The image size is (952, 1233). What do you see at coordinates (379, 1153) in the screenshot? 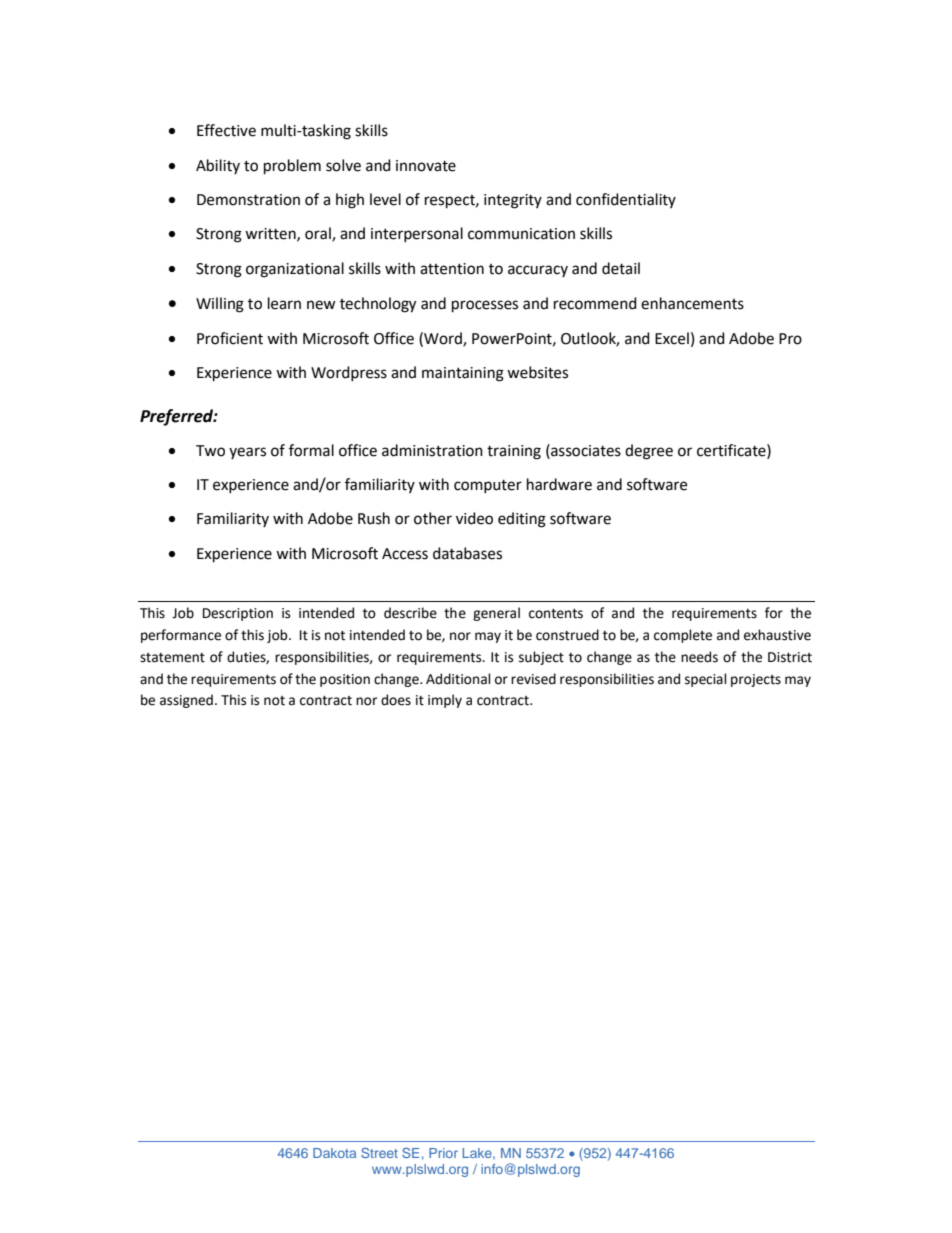
I see `Street` at bounding box center [379, 1153].
